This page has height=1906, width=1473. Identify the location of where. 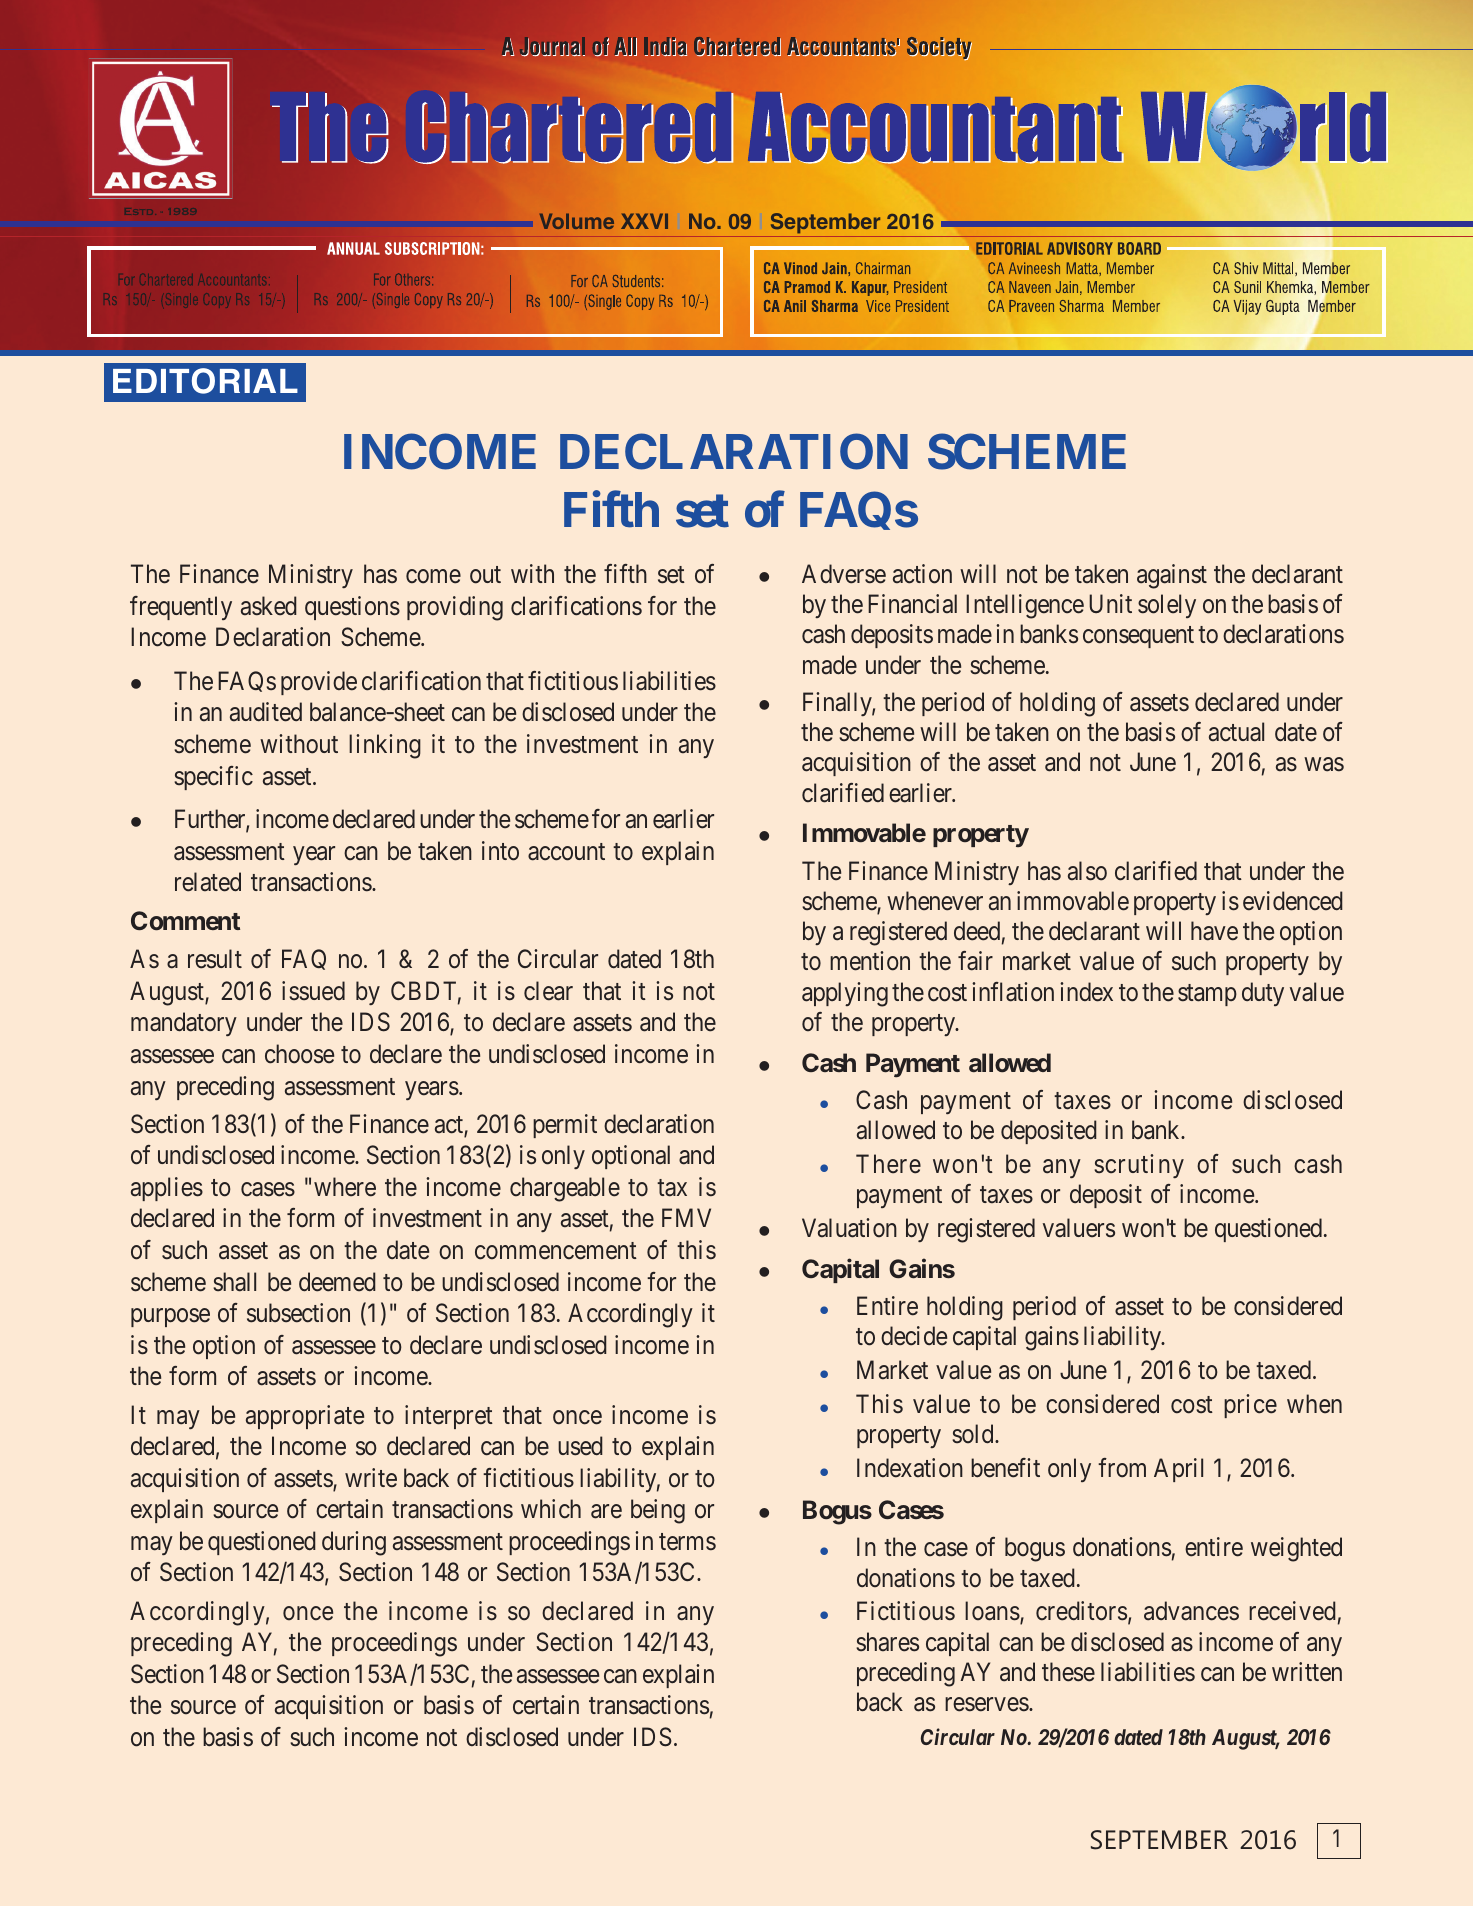
(345, 1187).
